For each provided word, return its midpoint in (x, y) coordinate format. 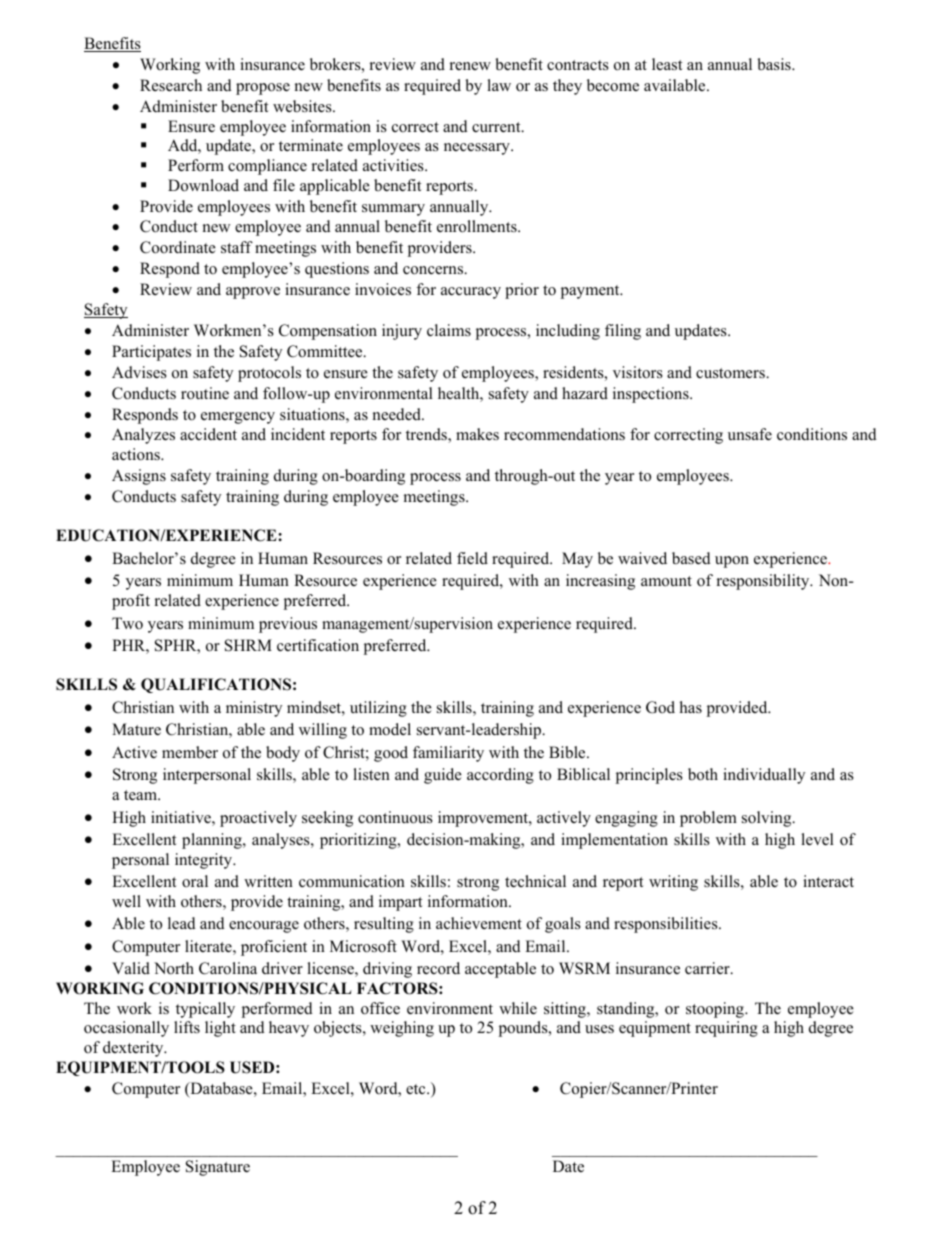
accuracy (471, 293)
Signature (218, 1168)
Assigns (139, 477)
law (499, 85)
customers (731, 373)
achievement (479, 923)
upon (732, 562)
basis (775, 64)
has (691, 707)
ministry (254, 709)
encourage (264, 927)
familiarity (448, 754)
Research (171, 85)
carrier (708, 968)
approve (253, 293)
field (472, 558)
